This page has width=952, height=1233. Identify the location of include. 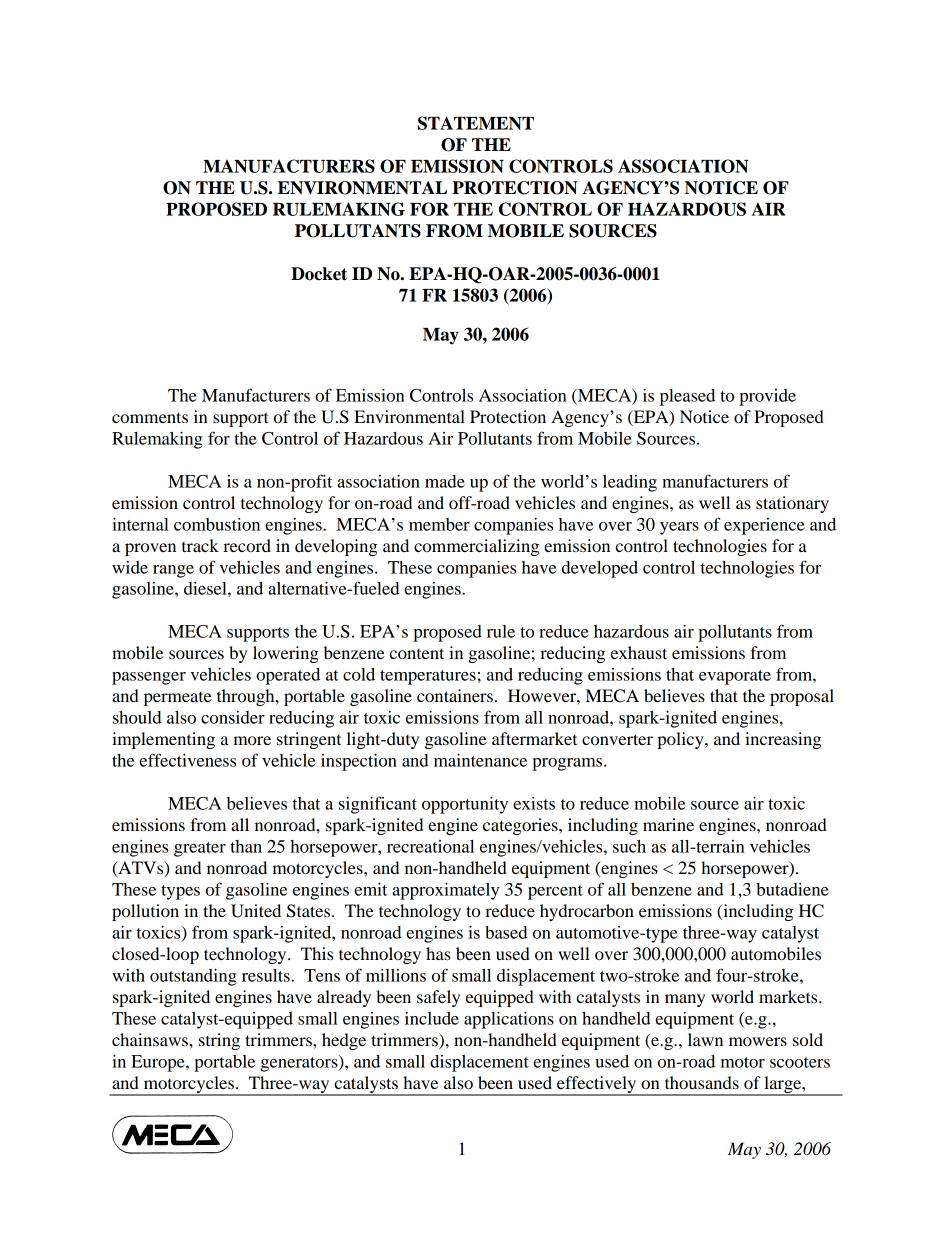
(432, 1018).
